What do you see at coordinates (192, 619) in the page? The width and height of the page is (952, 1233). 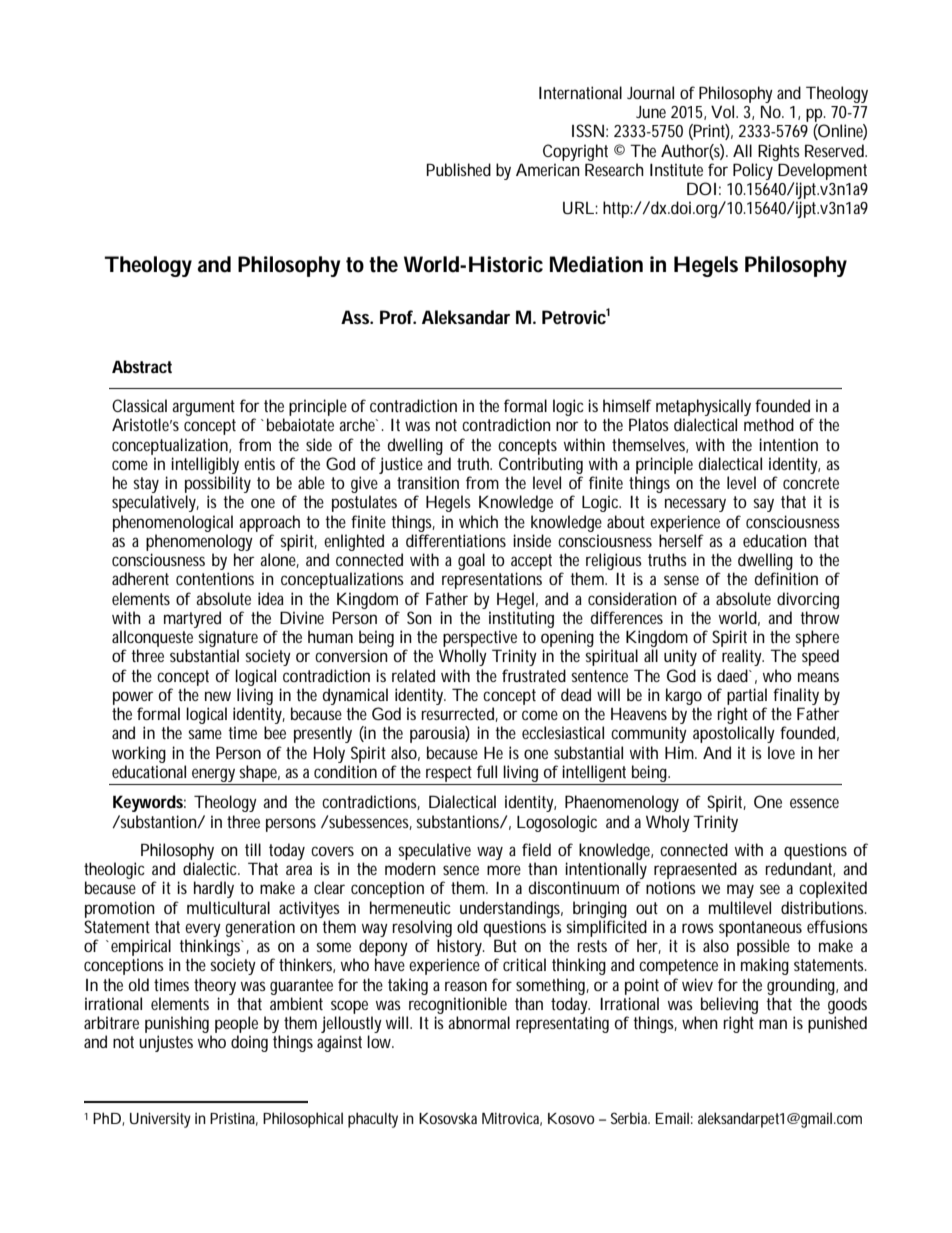 I see `martyred` at bounding box center [192, 619].
